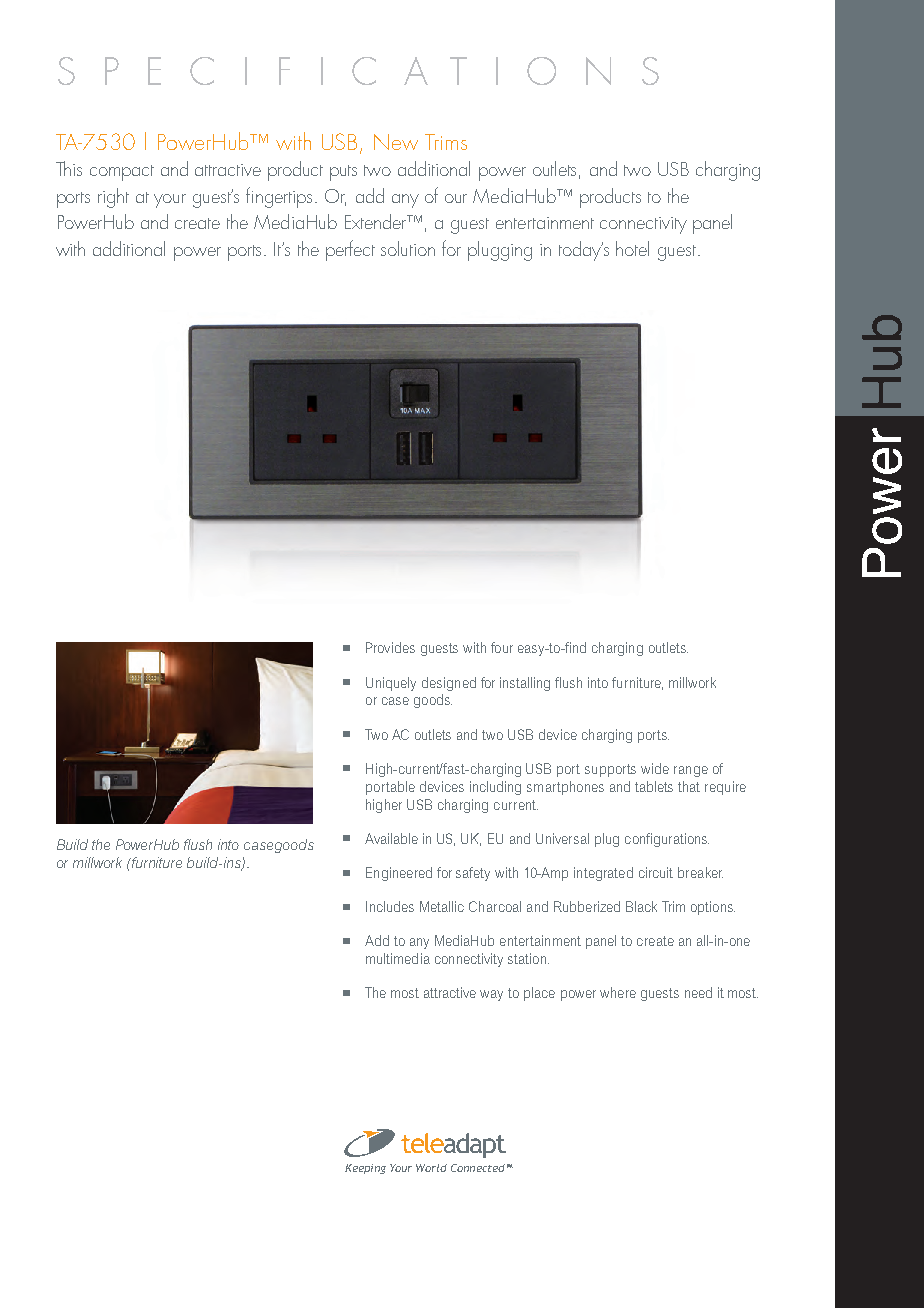  What do you see at coordinates (391, 838) in the page?
I see `Available` at bounding box center [391, 838].
